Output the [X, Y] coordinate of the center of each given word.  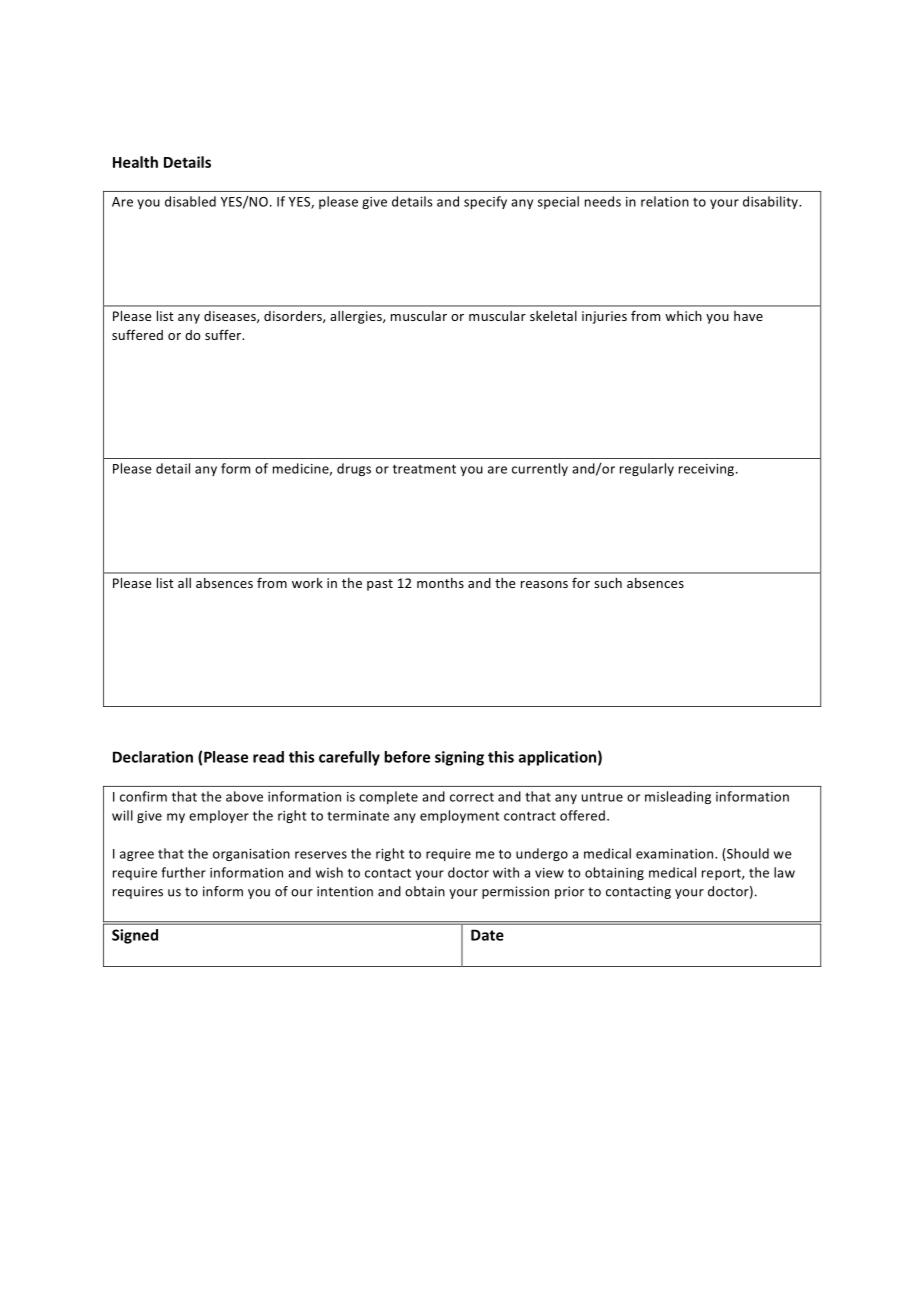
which [683, 316]
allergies [357, 317]
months [440, 583]
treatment [424, 469]
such [608, 583]
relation [665, 201]
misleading [678, 797]
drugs [354, 469]
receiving [708, 470]
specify [485, 202]
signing [459, 758]
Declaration [153, 757]
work [307, 583]
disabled [190, 201]
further [183, 872]
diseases [231, 317]
